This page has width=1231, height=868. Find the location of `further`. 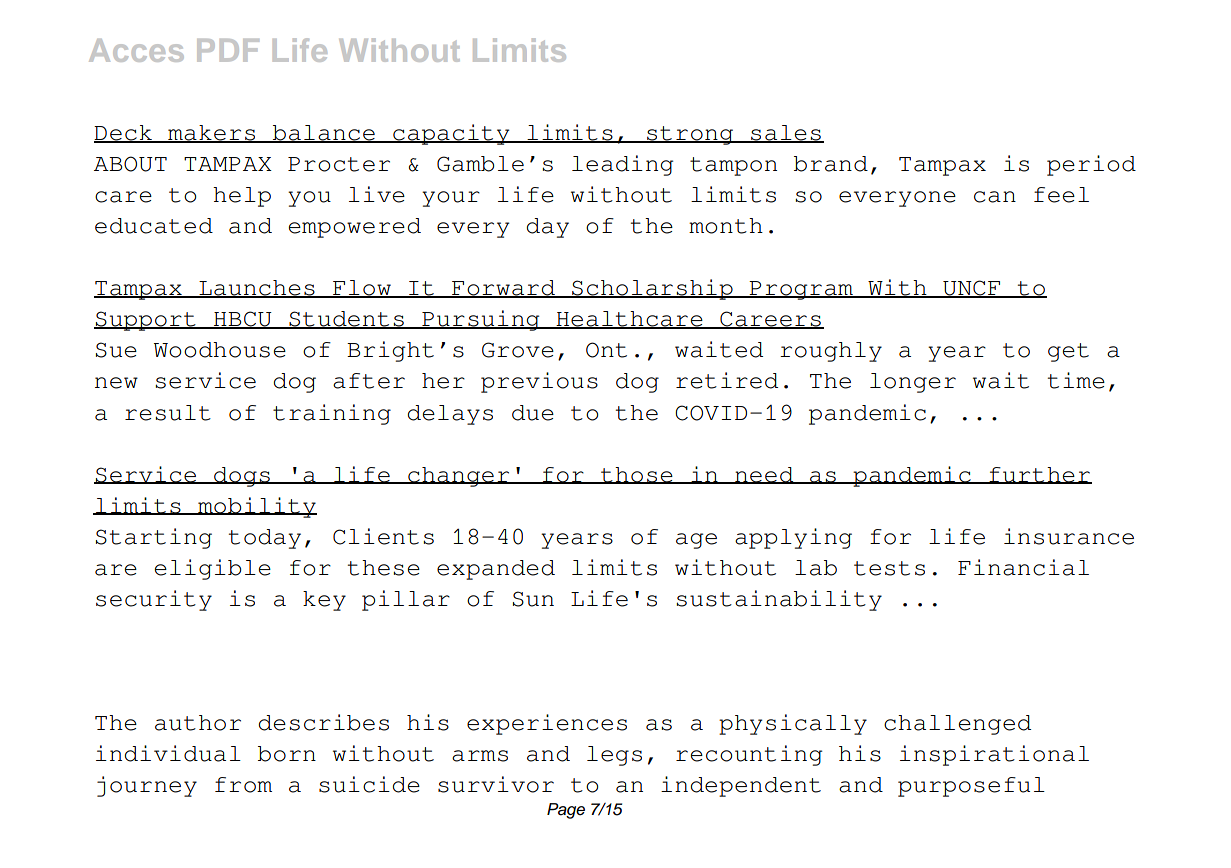

further is located at coordinates (1039, 475).
